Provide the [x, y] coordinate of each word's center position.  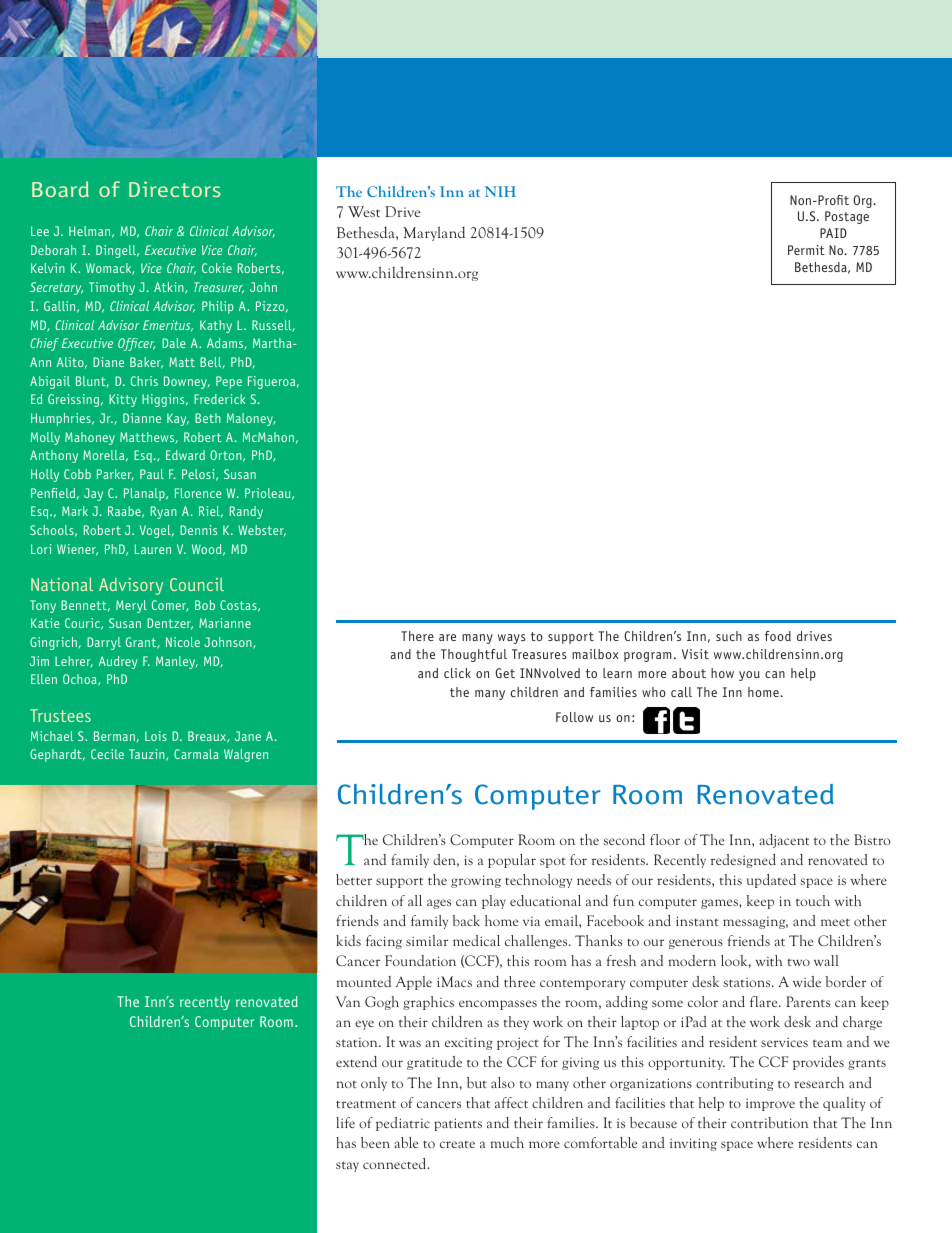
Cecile [107, 754]
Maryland [434, 233]
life [345, 1122]
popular [512, 861]
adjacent [784, 841]
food [778, 636]
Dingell [117, 251]
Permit [806, 250]
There [417, 636]
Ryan [164, 512]
